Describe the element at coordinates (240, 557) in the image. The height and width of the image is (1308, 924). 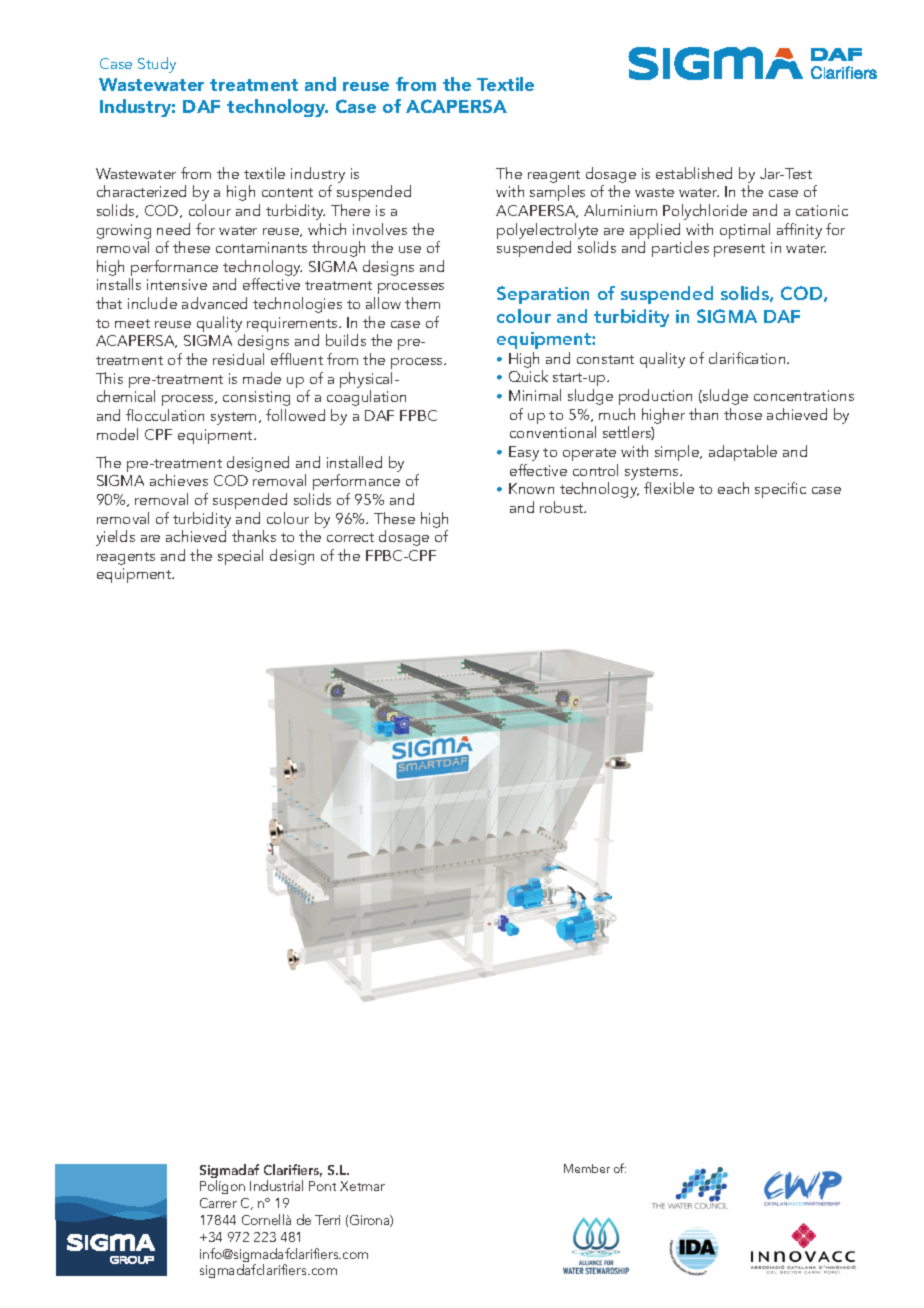
I see `special` at that location.
